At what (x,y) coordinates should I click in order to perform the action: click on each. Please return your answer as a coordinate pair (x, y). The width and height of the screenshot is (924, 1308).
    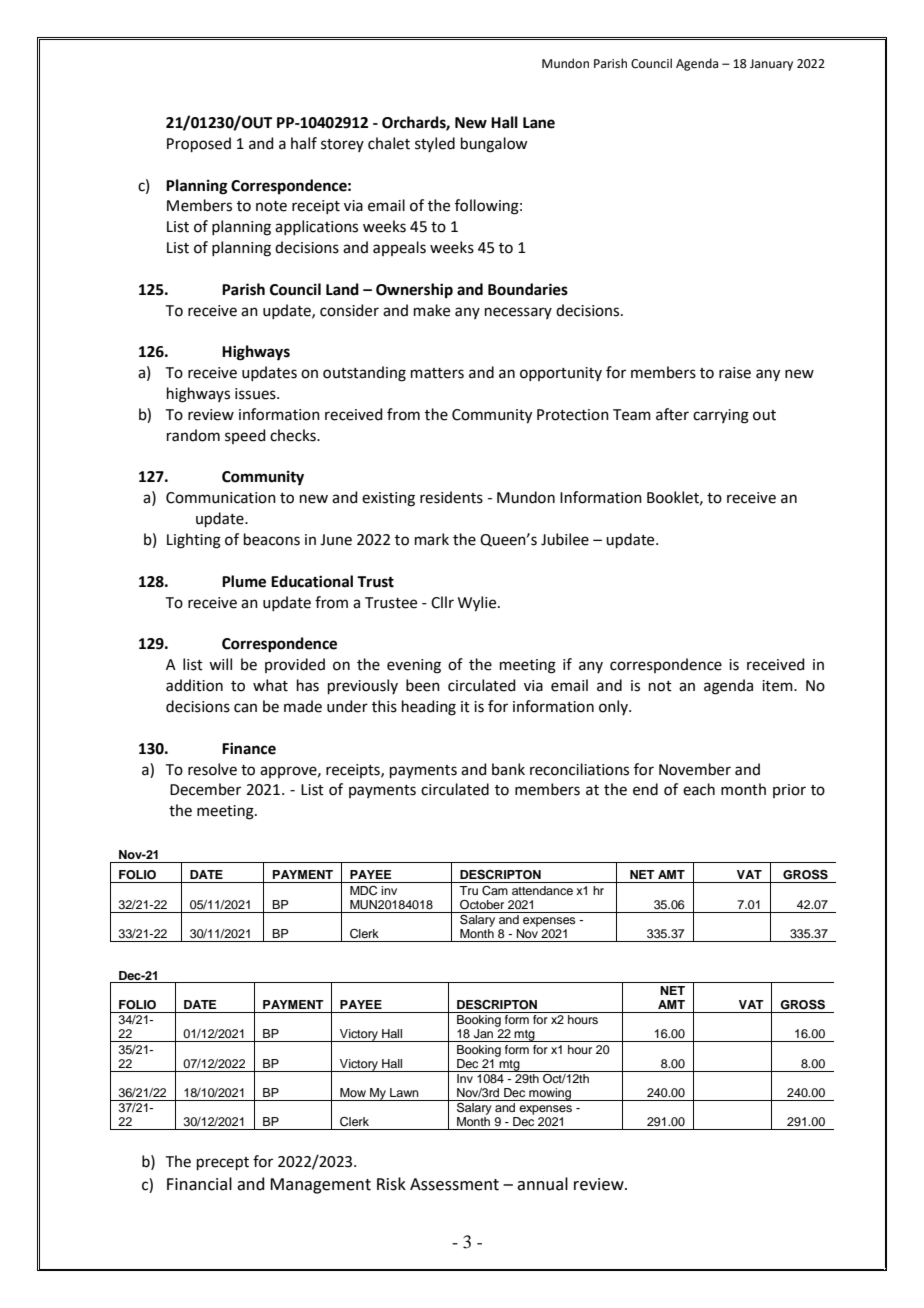
    Looking at the image, I should click on (699, 789).
